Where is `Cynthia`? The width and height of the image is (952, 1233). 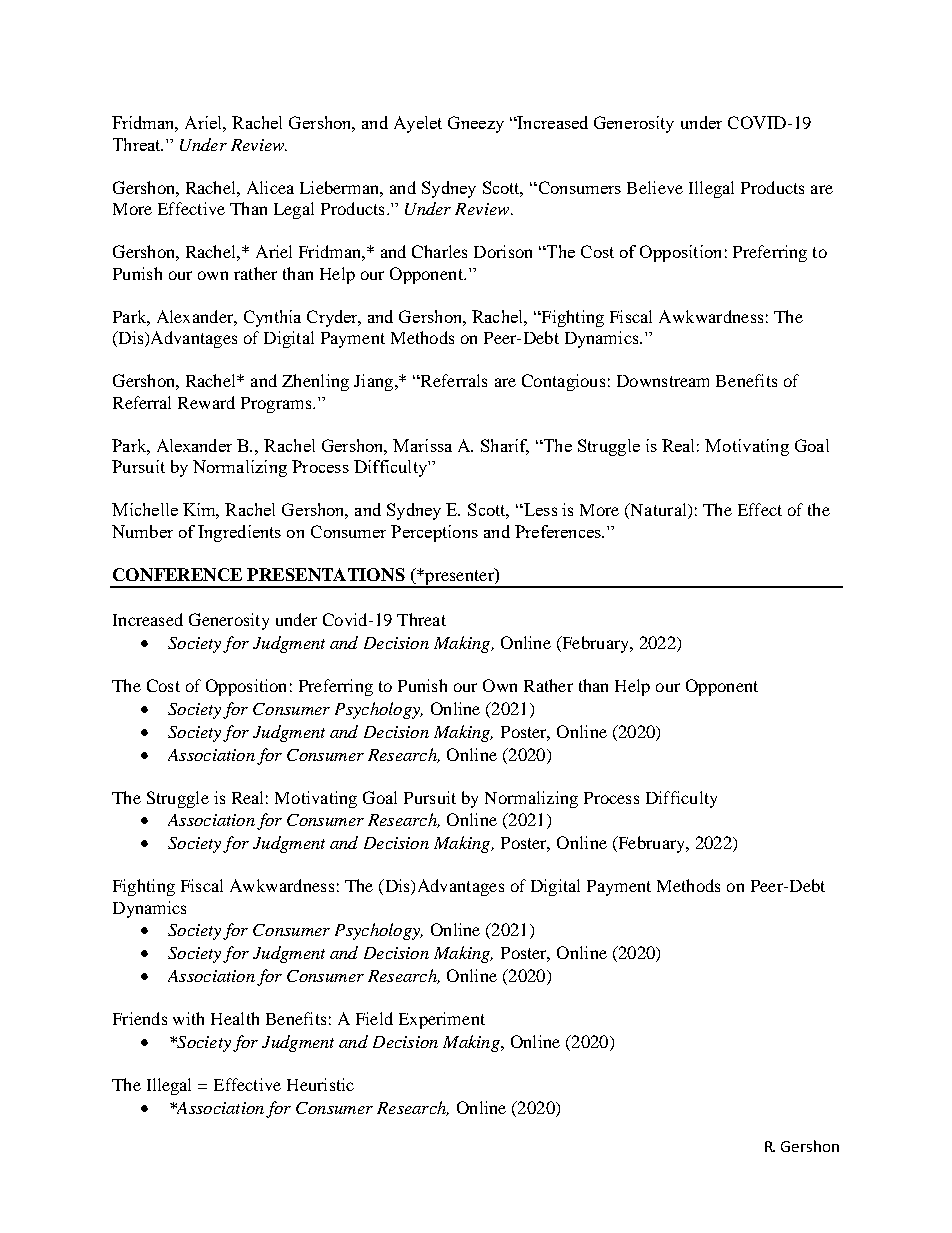 Cynthia is located at coordinates (272, 318).
